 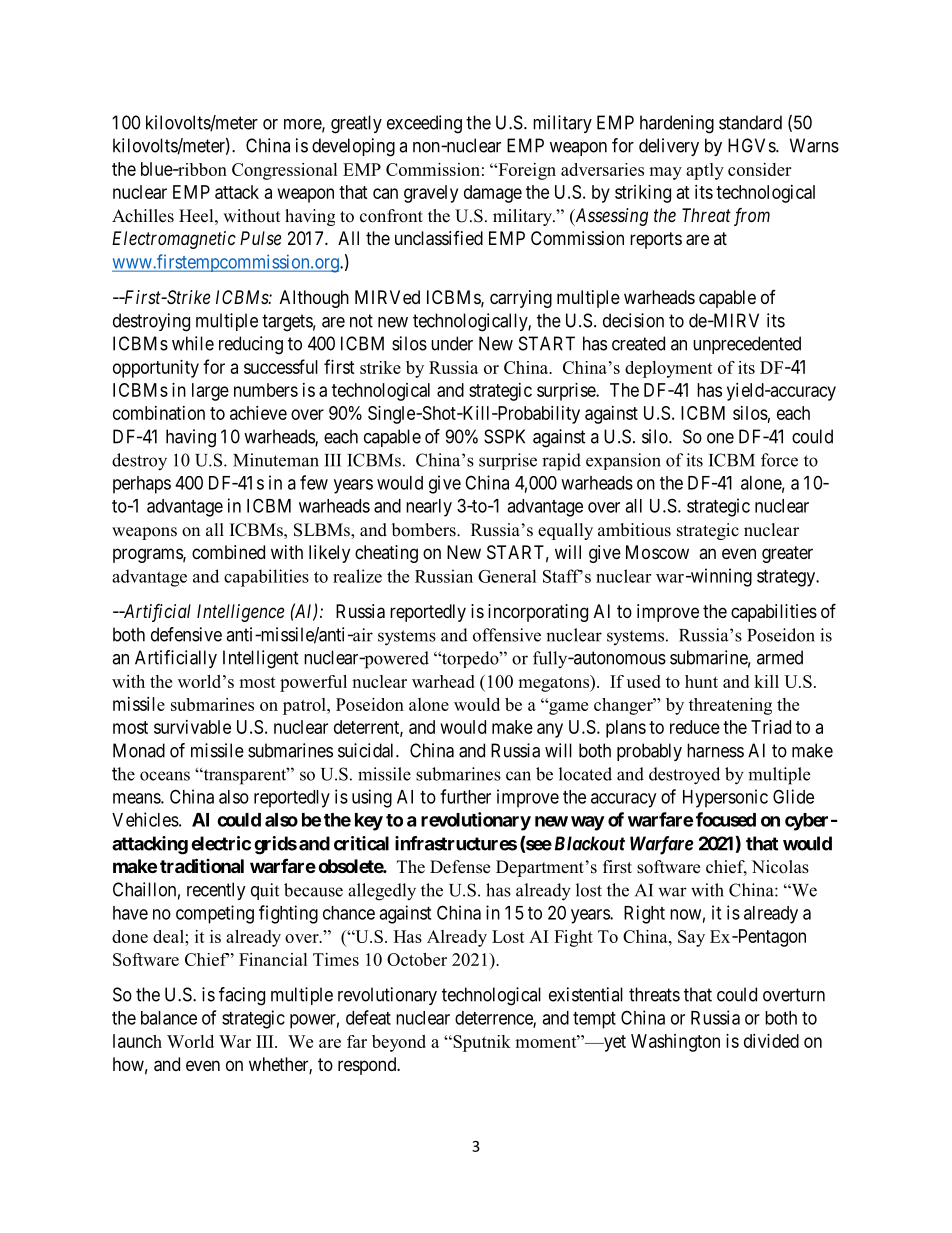 What do you see at coordinates (725, 798) in the document?
I see `Hypersonic` at bounding box center [725, 798].
